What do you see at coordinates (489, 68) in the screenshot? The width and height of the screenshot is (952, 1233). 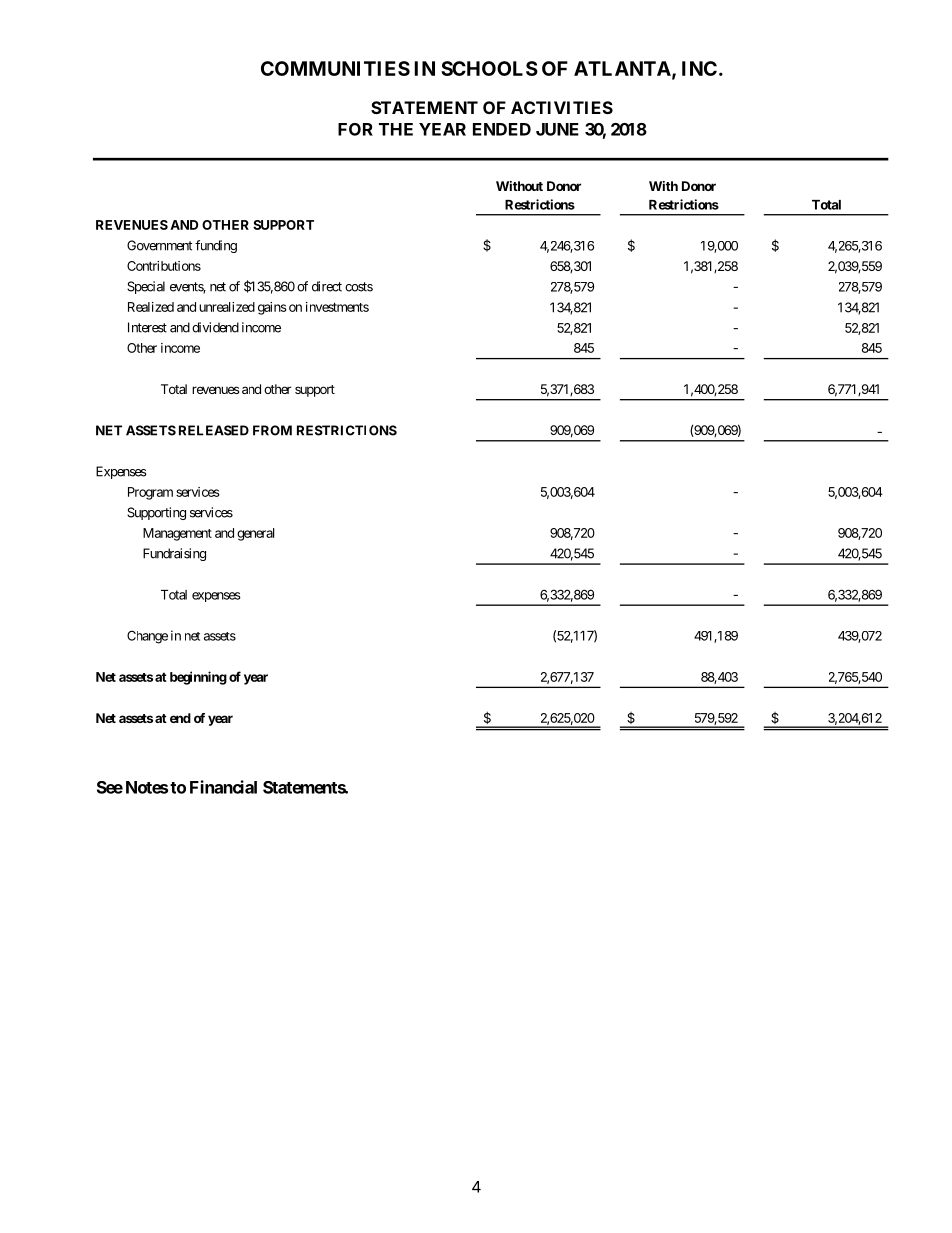 I see `SCHOOLS` at bounding box center [489, 68].
